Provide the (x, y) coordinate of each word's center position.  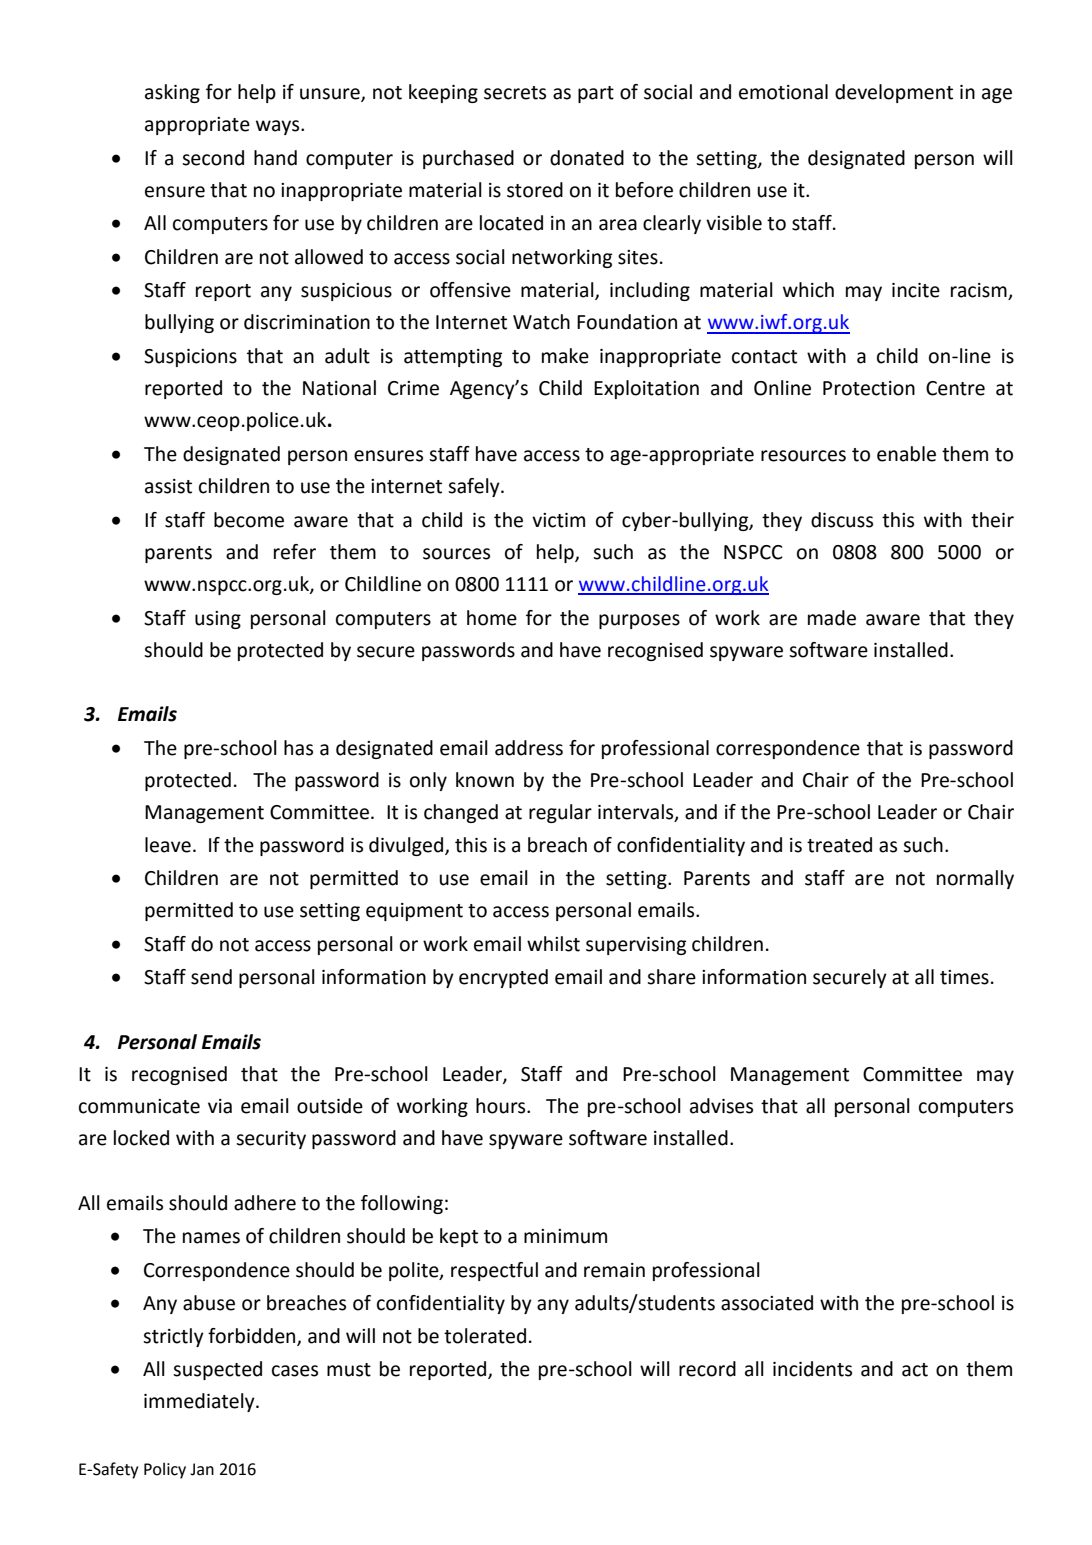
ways (279, 127)
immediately (200, 1402)
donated (587, 158)
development (894, 93)
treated (839, 845)
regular (560, 813)
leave (168, 845)
